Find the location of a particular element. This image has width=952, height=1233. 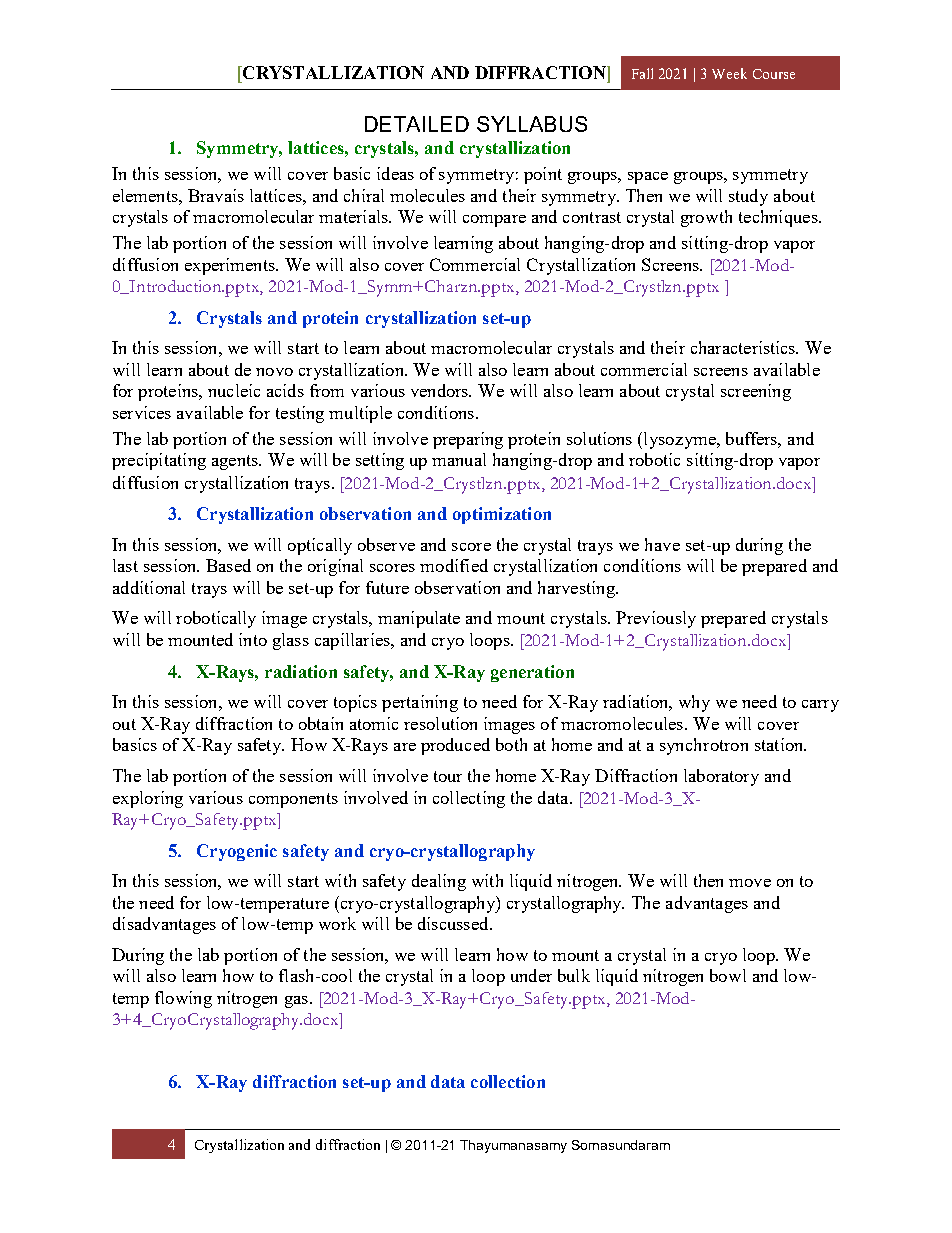

elements is located at coordinates (146, 195).
